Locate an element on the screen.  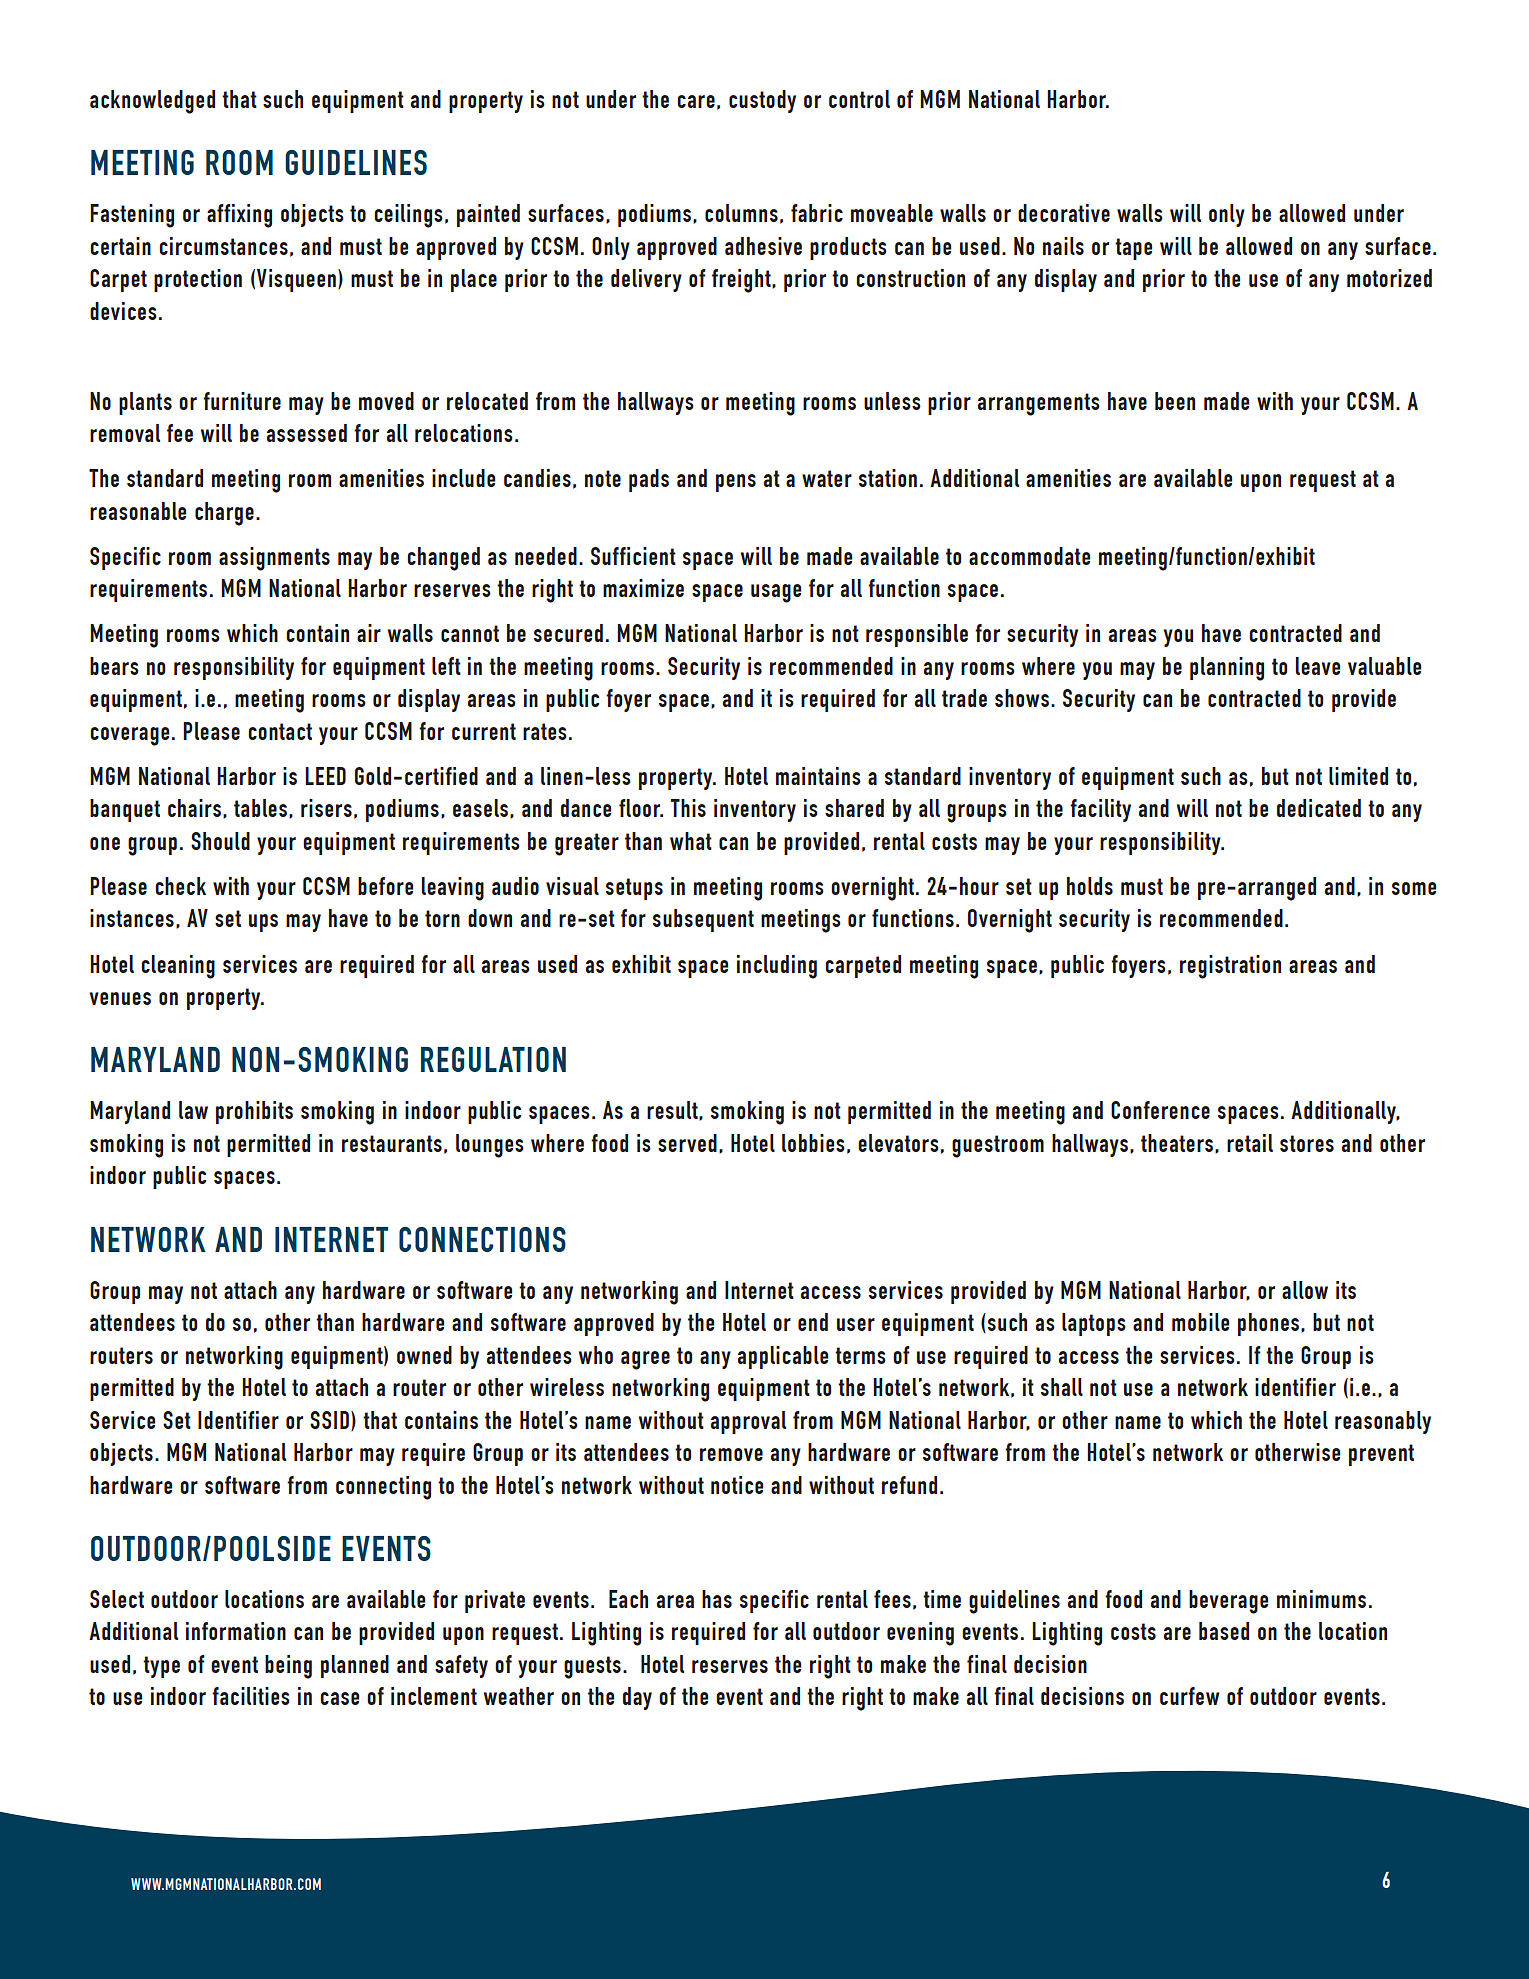
lobbies is located at coordinates (813, 1143).
